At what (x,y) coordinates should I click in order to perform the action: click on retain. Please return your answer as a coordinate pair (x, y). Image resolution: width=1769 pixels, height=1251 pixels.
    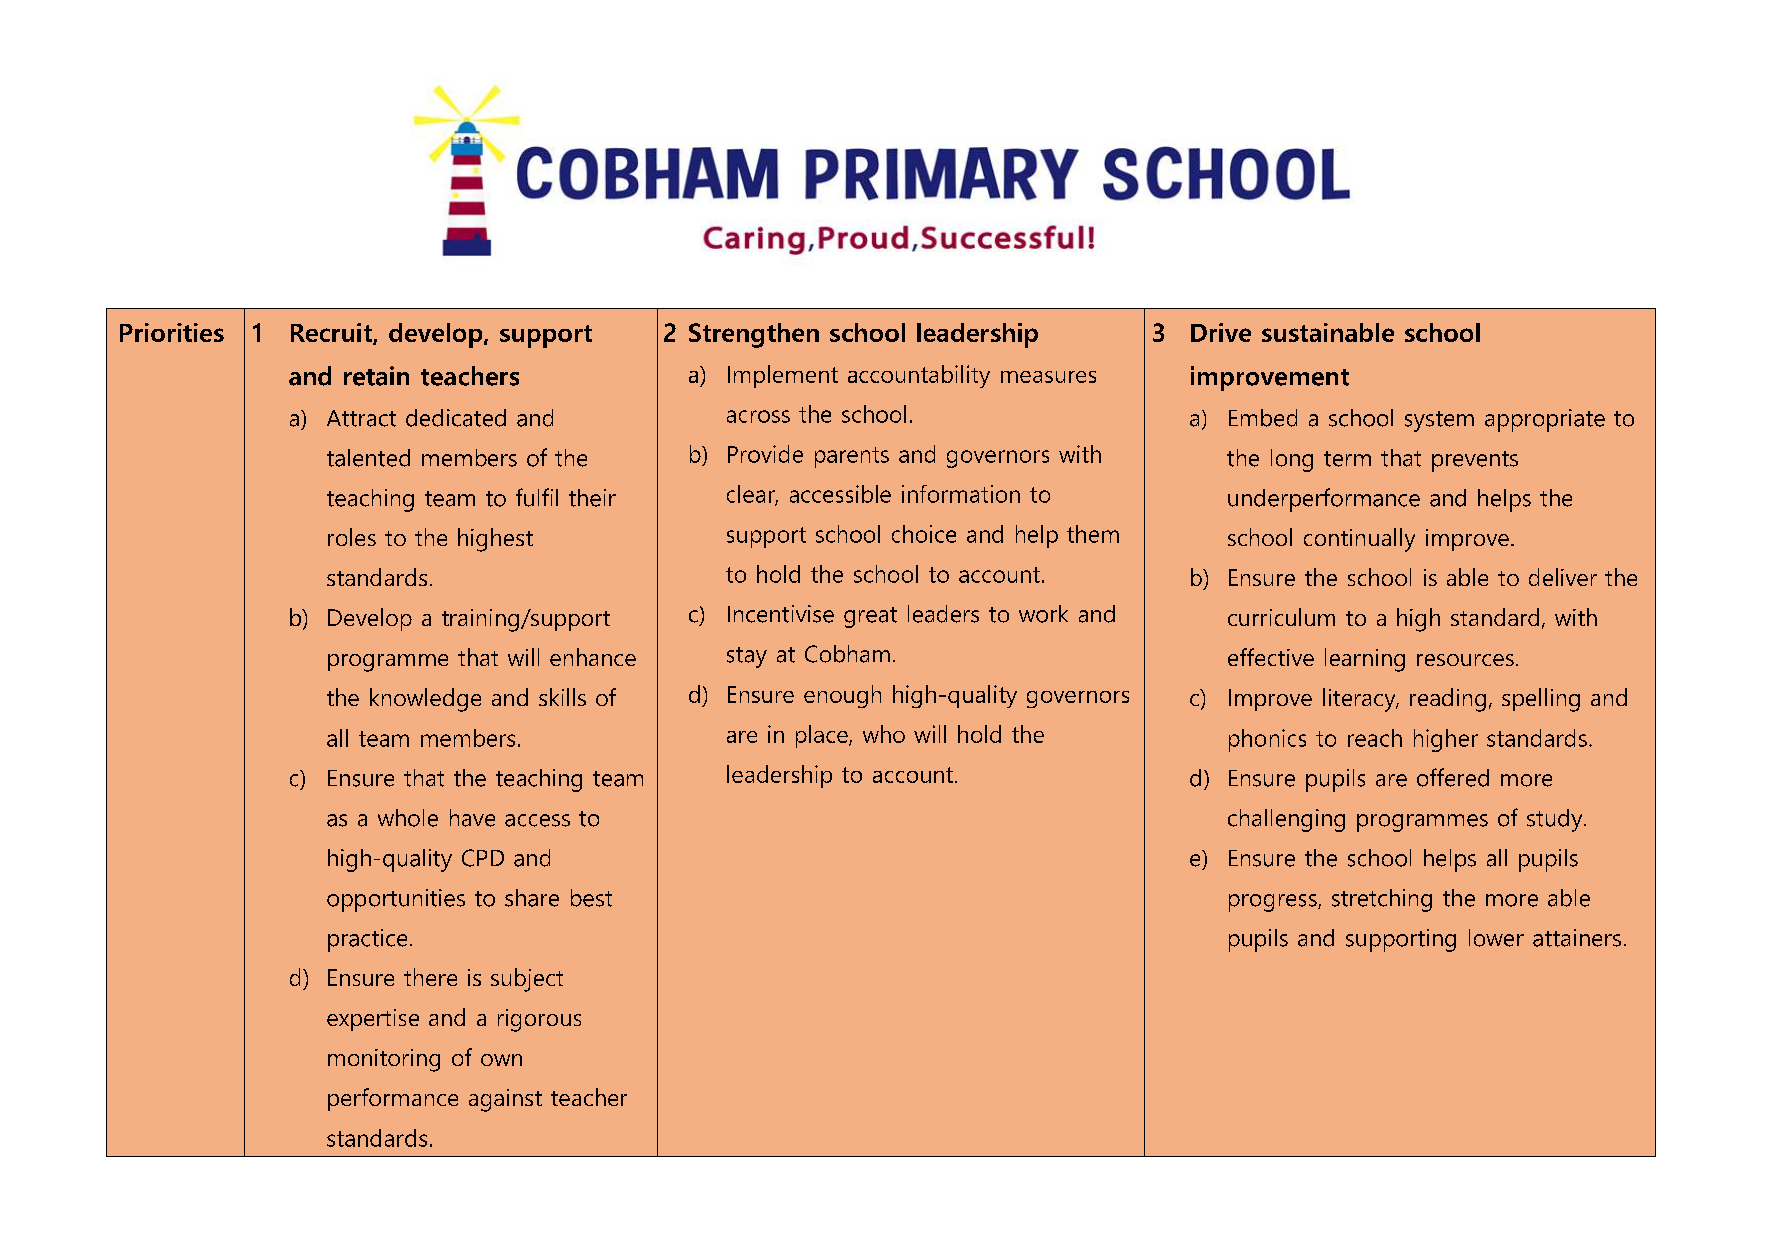
    Looking at the image, I should click on (376, 376).
